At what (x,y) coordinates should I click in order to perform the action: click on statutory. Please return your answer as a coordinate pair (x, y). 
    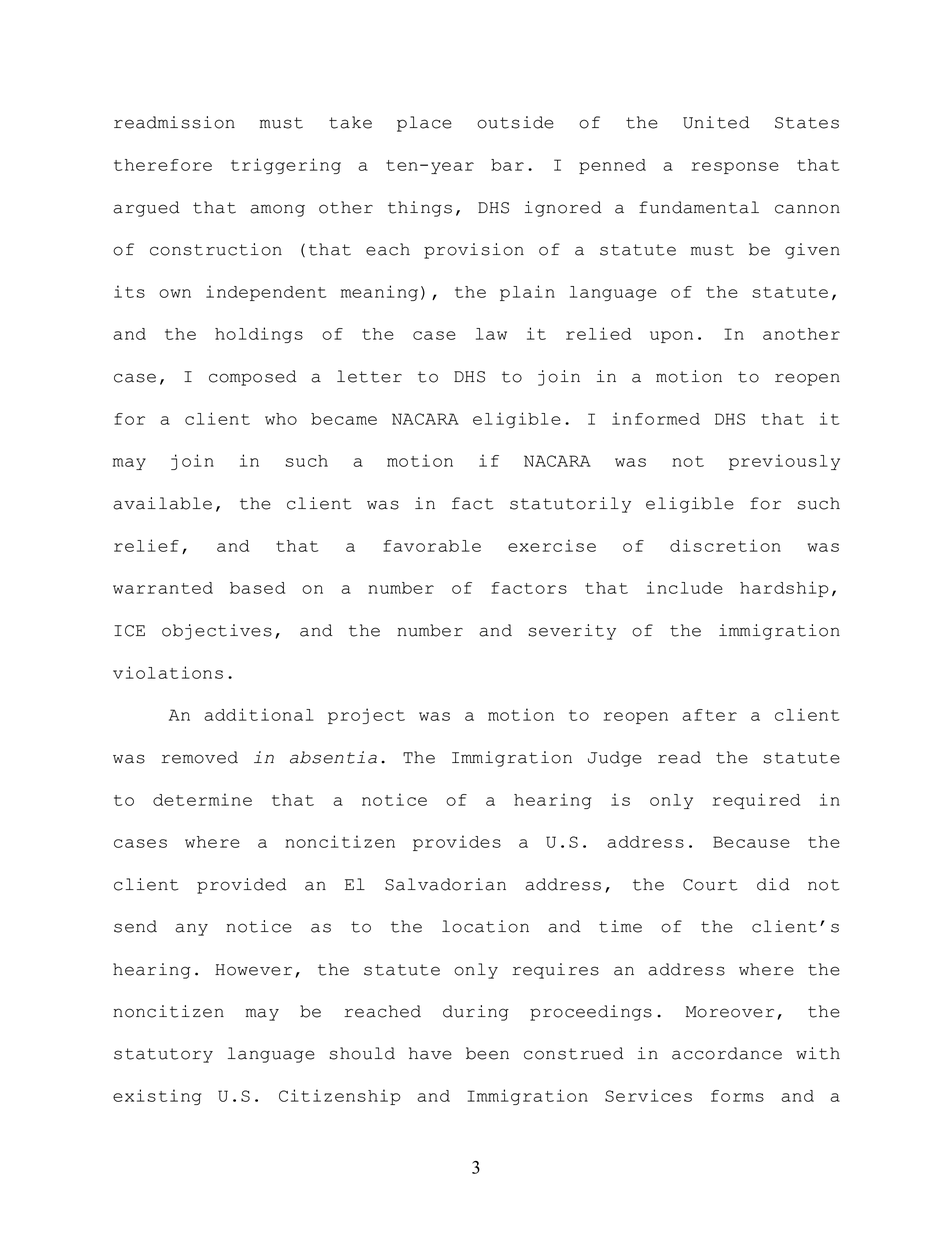
    Looking at the image, I should click on (163, 1055).
